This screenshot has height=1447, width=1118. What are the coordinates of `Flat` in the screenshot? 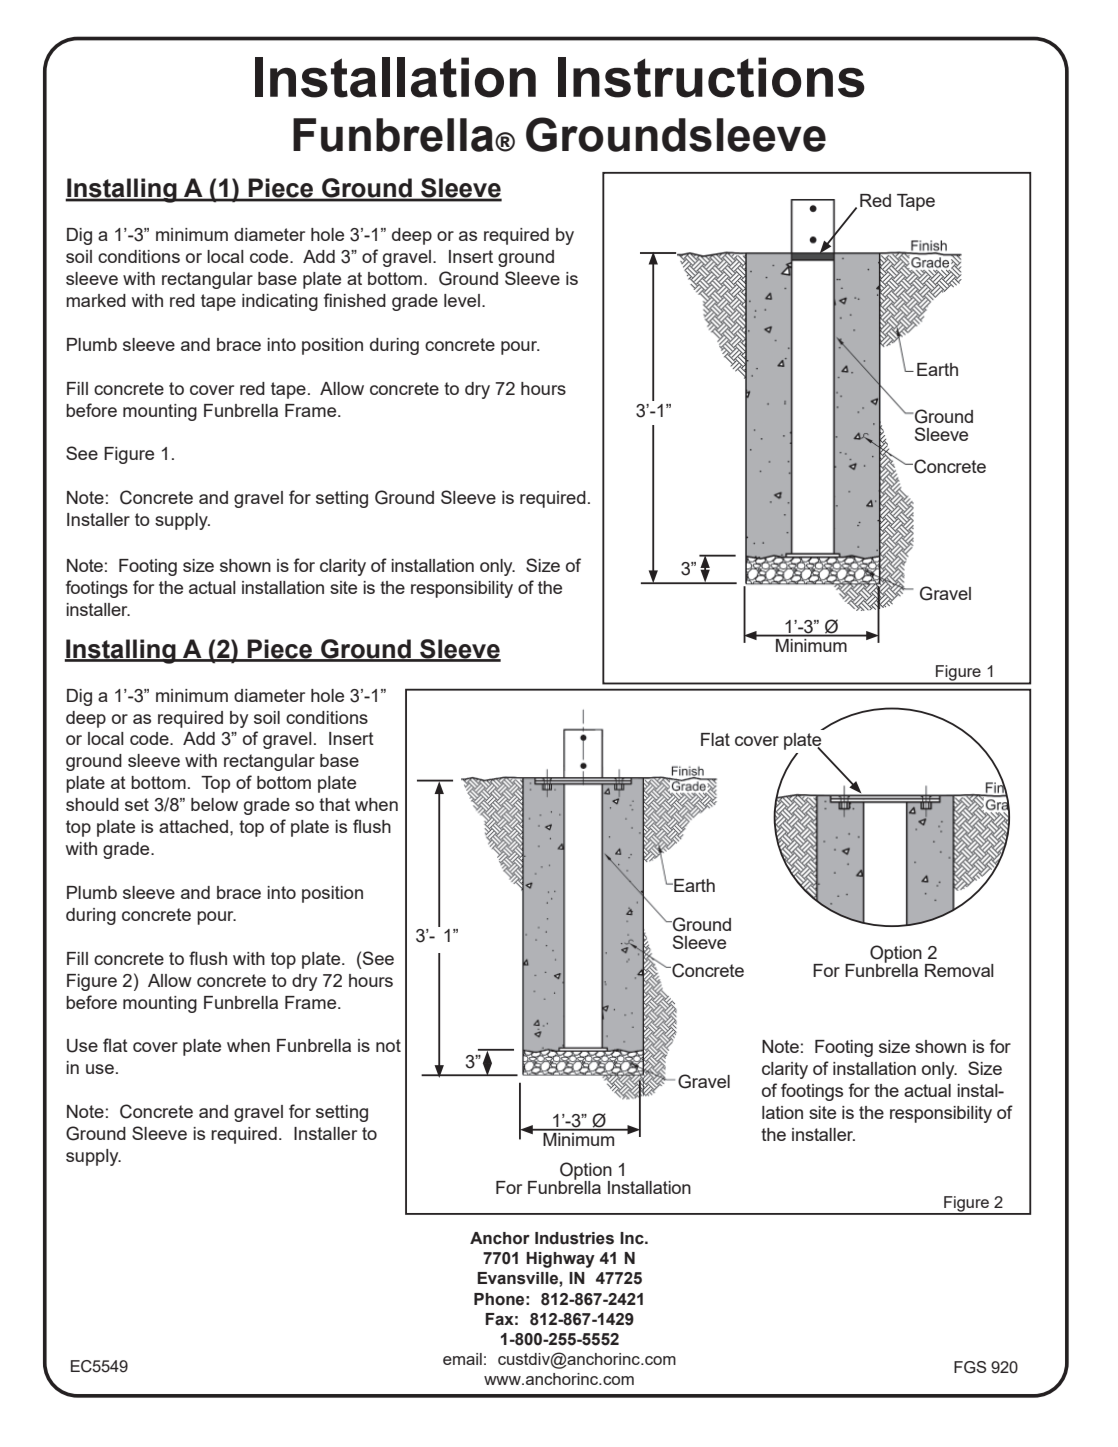 It's located at (715, 739).
